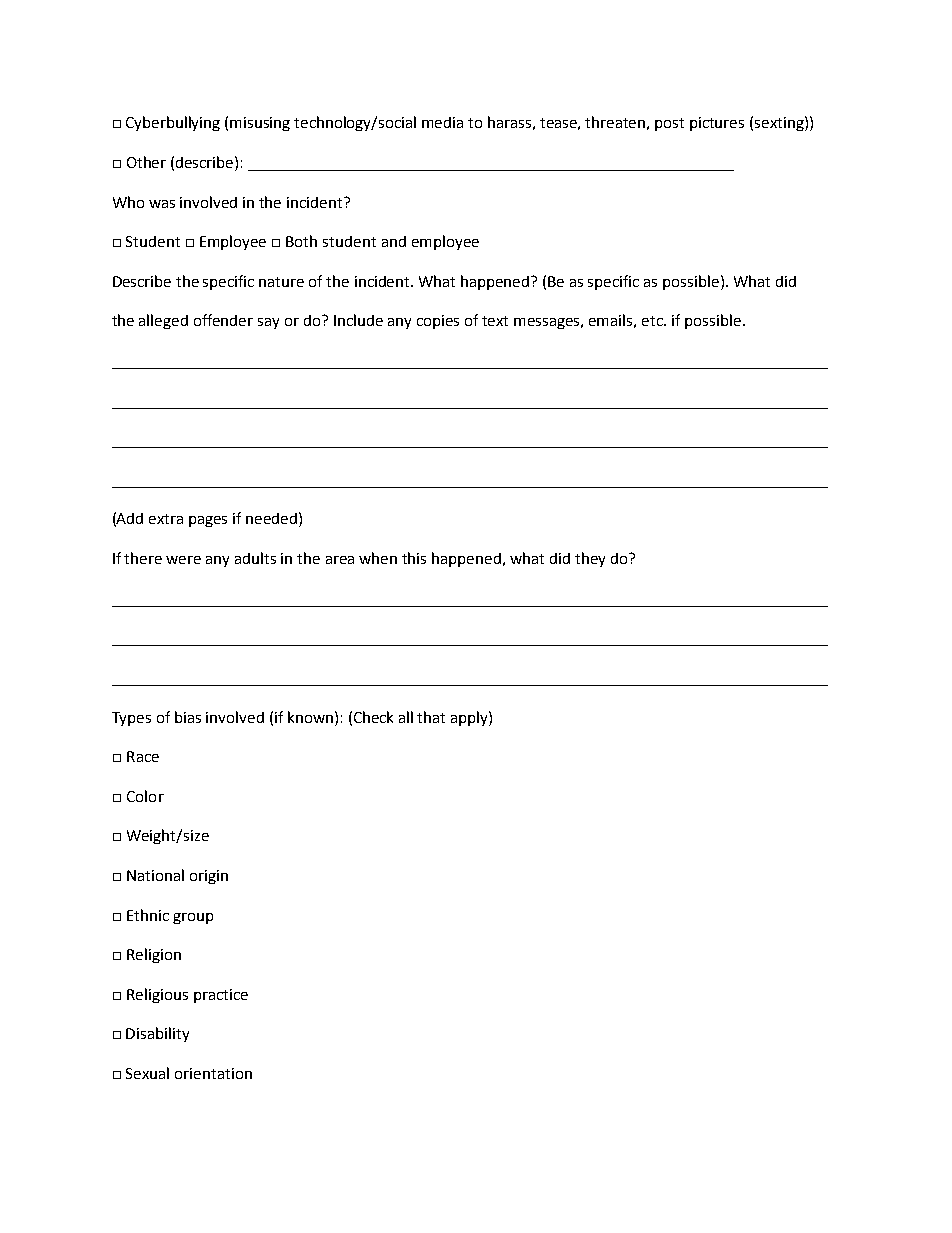 The width and height of the page is (952, 1233). Describe the element at coordinates (590, 559) in the page. I see `they` at that location.
